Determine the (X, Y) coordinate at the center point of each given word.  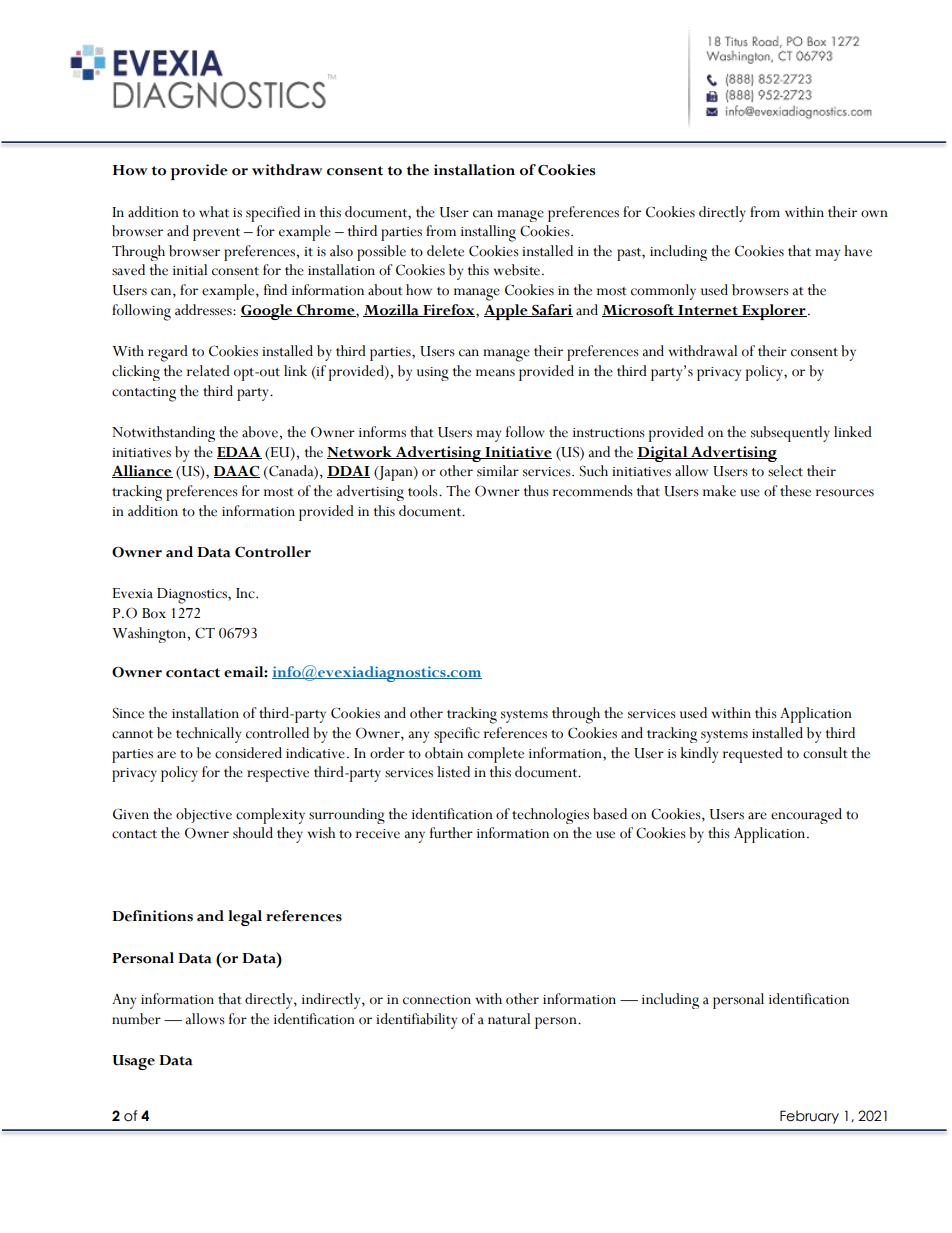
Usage (133, 1062)
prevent (216, 234)
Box (154, 613)
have (858, 251)
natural (509, 1019)
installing (488, 233)
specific (457, 735)
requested (753, 755)
